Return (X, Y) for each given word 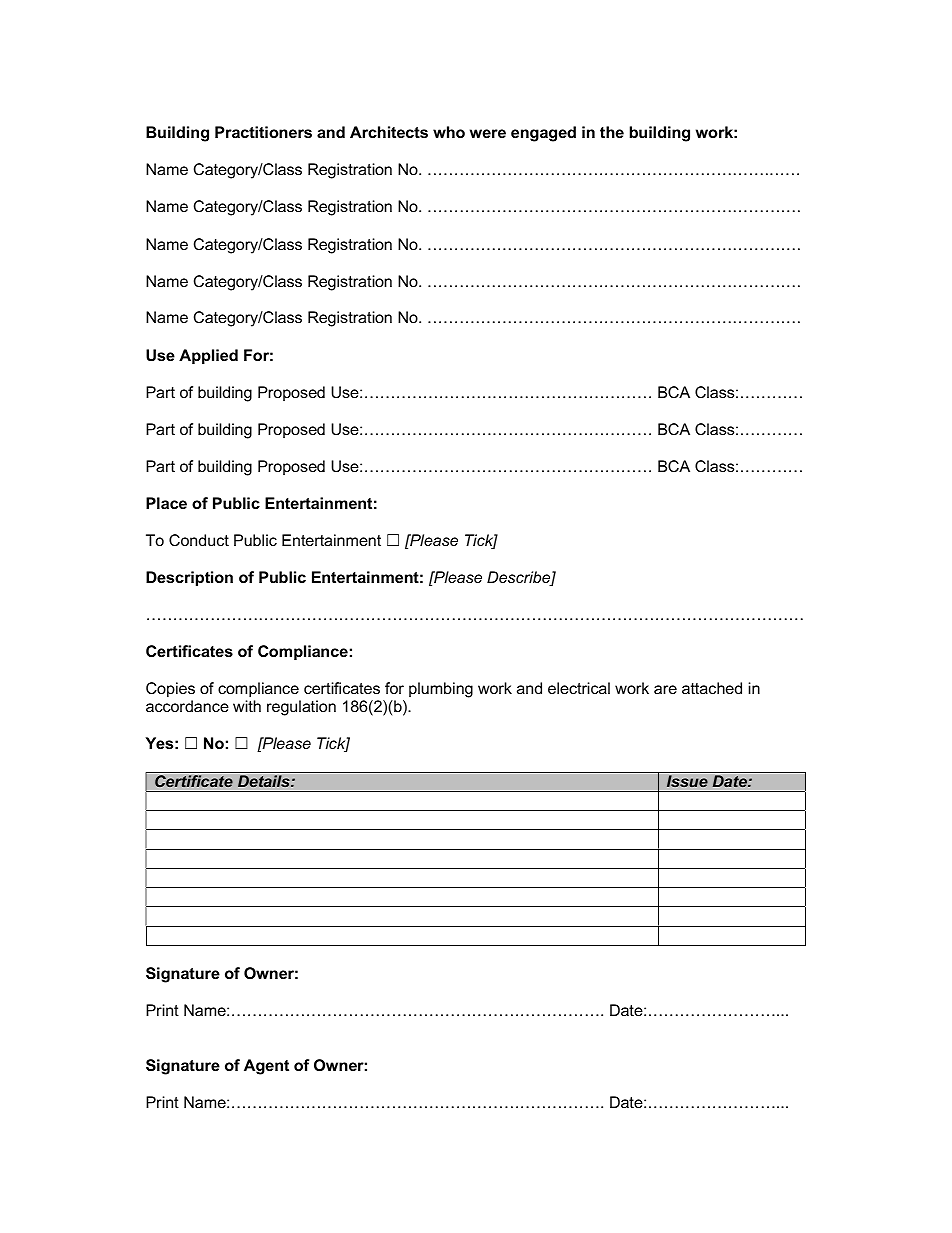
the (612, 132)
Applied (208, 356)
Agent (266, 1067)
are (665, 689)
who (449, 132)
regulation (301, 708)
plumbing (441, 690)
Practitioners (263, 132)
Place (166, 503)
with (247, 706)
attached (712, 688)
